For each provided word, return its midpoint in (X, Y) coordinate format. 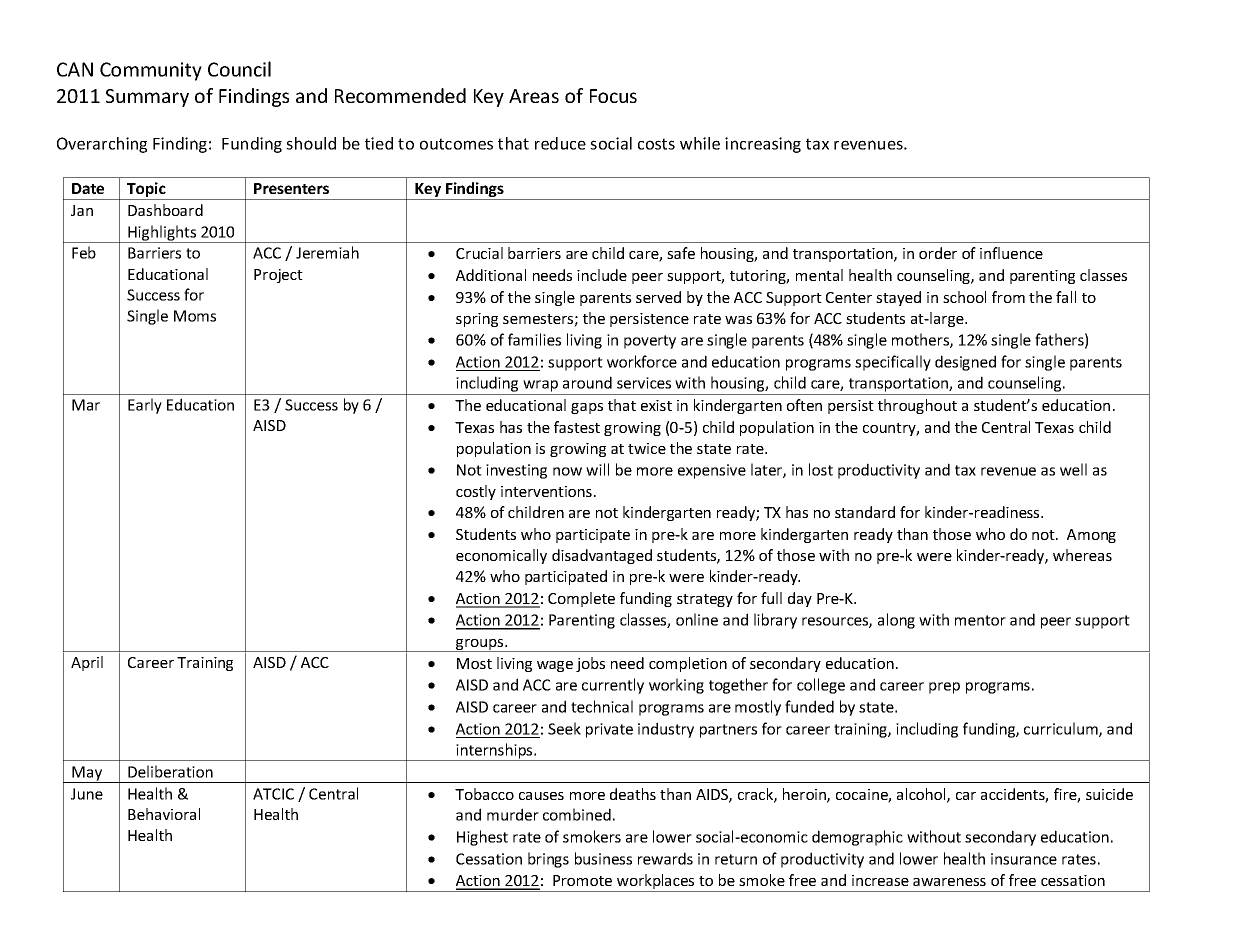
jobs (590, 664)
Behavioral (164, 814)
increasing (763, 145)
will (597, 469)
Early (145, 406)
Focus (613, 96)
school (964, 297)
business (603, 858)
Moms (195, 316)
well (1073, 469)
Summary (147, 98)
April (87, 663)
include (602, 275)
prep (944, 688)
